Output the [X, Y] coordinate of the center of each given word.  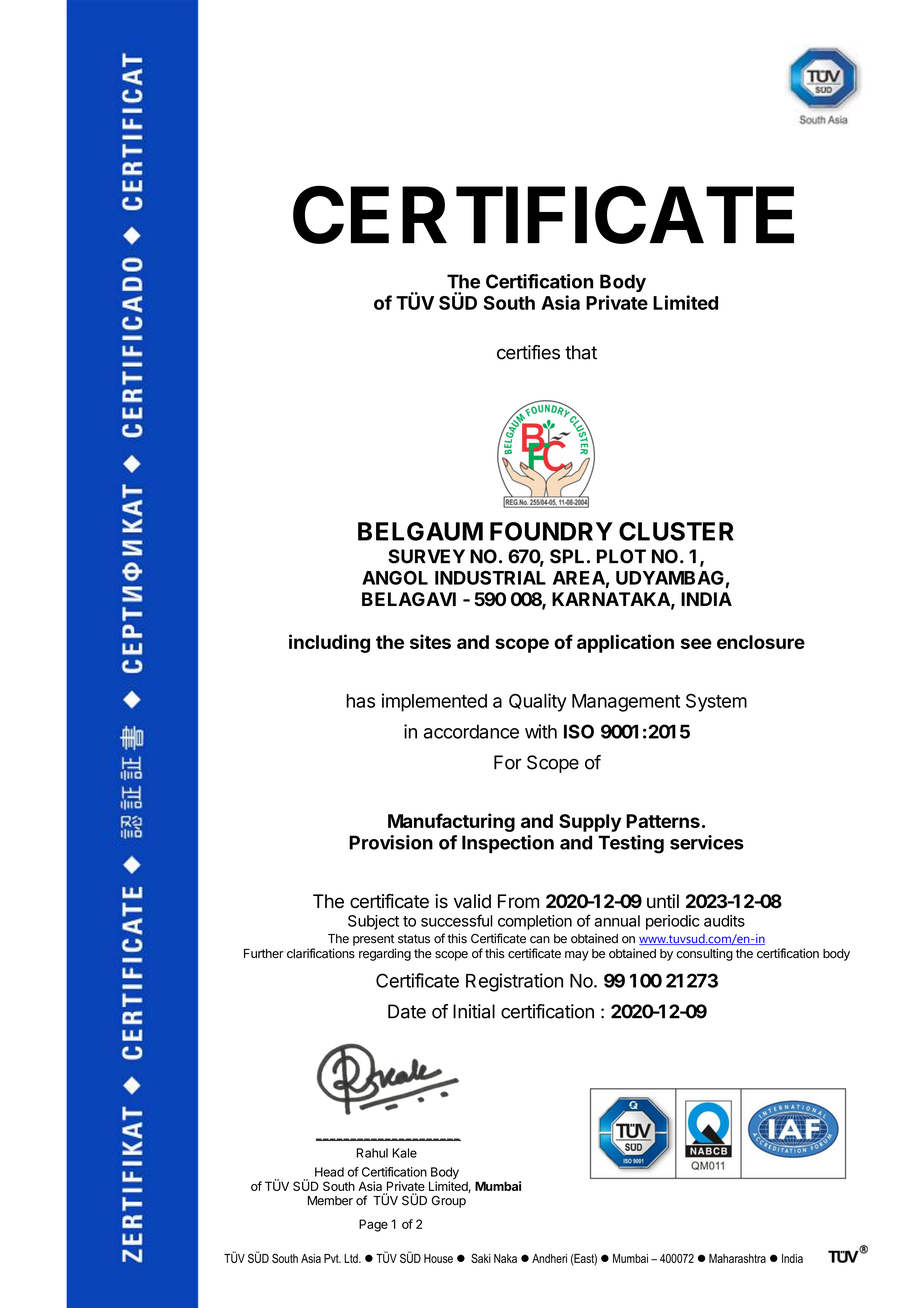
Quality [538, 702]
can [540, 940]
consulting [704, 954]
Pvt [332, 1258]
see [696, 643]
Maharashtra [737, 1258]
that [581, 352]
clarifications [321, 953]
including [329, 643]
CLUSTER [676, 531]
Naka [505, 1258]
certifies [528, 352]
